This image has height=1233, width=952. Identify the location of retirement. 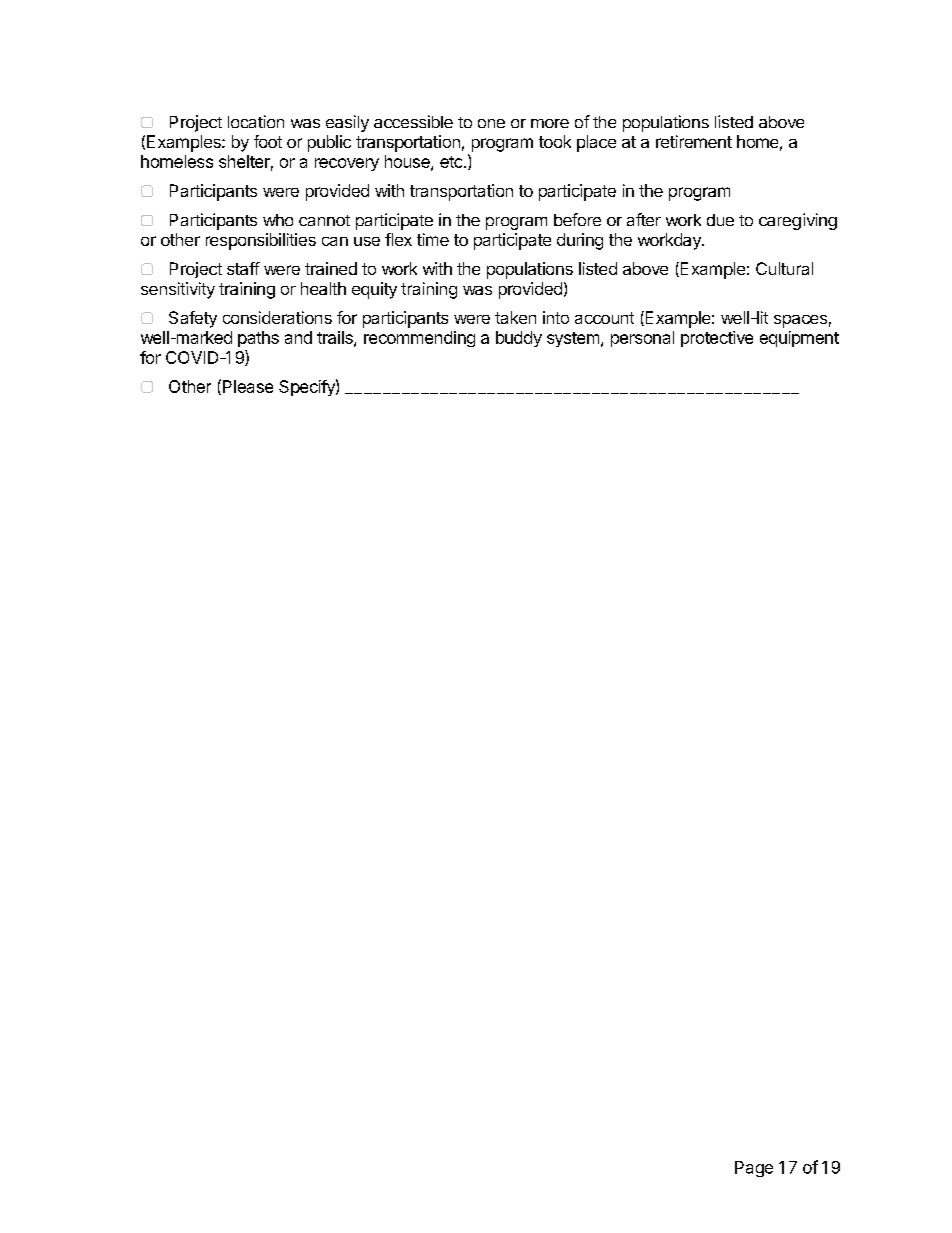
(694, 141).
